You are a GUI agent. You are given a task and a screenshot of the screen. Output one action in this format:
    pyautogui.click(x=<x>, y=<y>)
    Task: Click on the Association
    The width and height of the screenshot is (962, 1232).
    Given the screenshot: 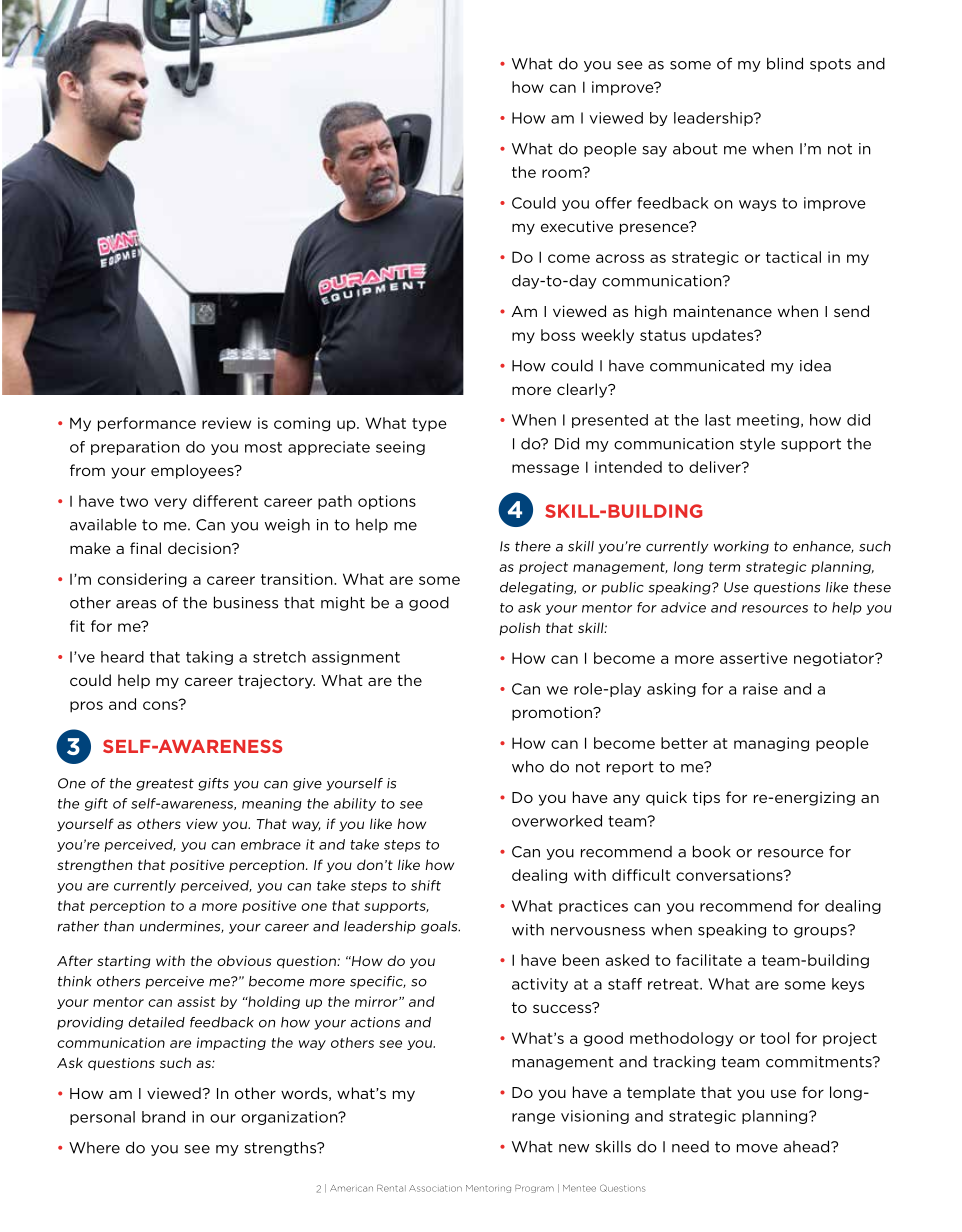 What is the action you would take?
    pyautogui.click(x=435, y=1188)
